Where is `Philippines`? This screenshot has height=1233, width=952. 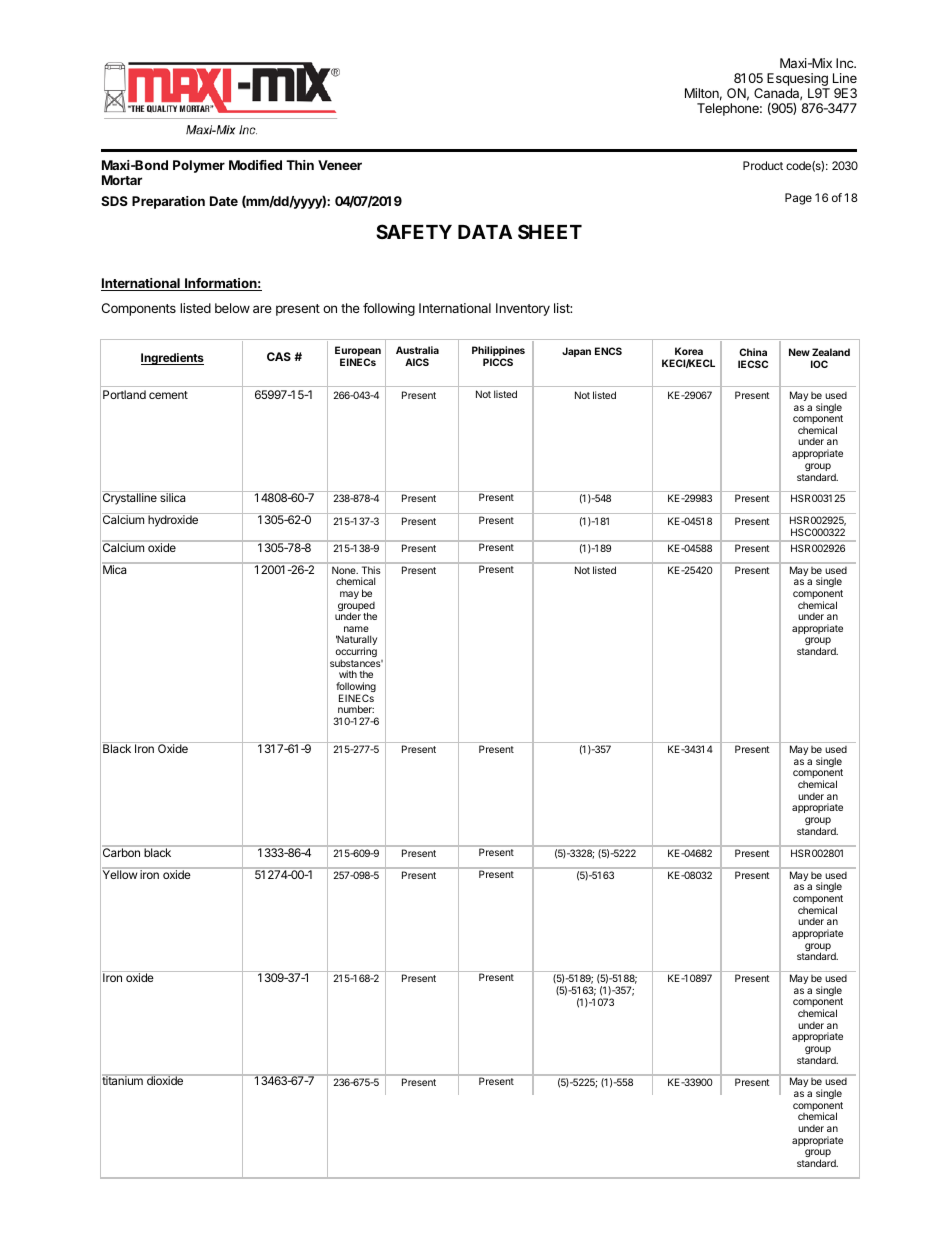 Philippines is located at coordinates (498, 352).
